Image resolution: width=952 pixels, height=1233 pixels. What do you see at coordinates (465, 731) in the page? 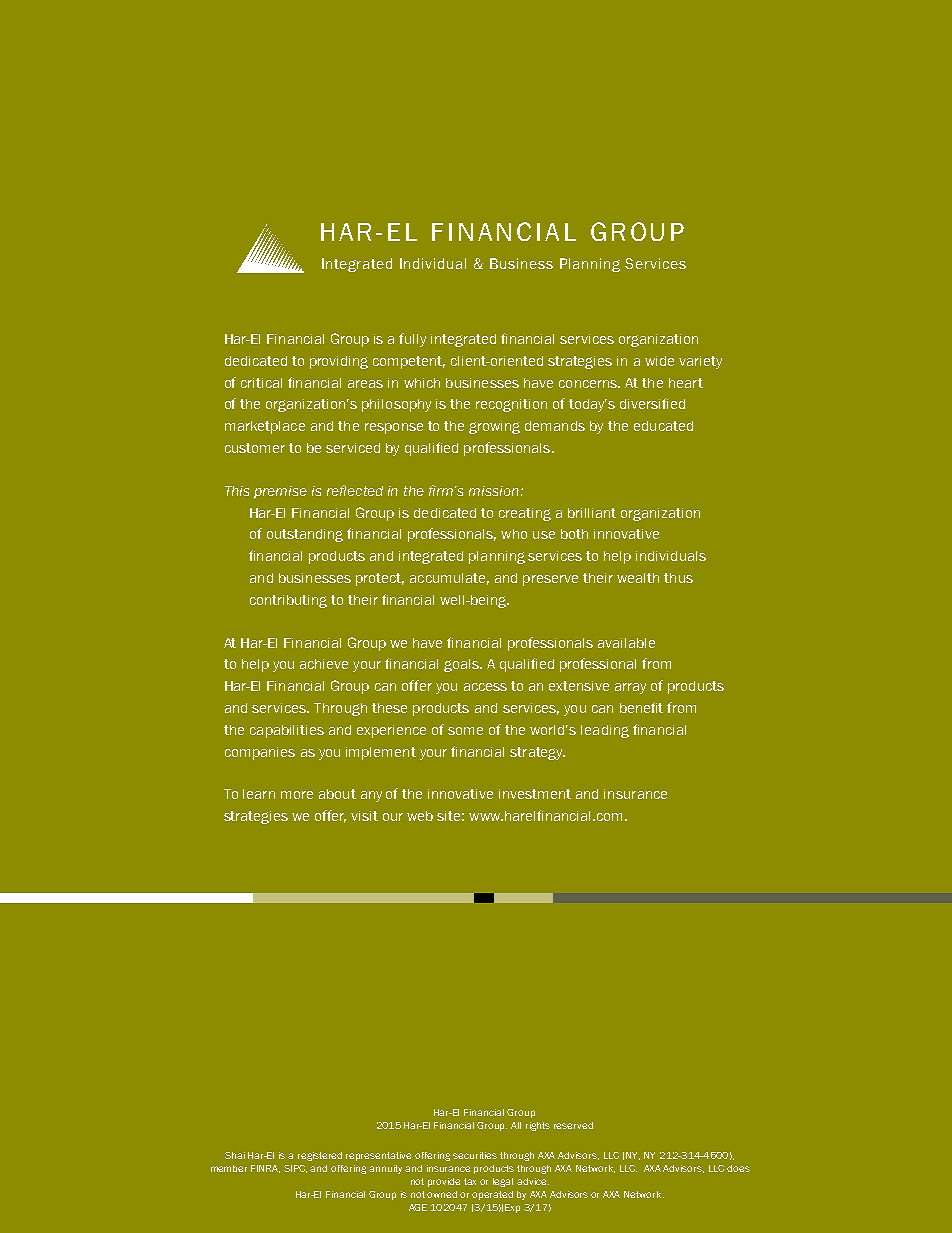
I see `some` at bounding box center [465, 731].
